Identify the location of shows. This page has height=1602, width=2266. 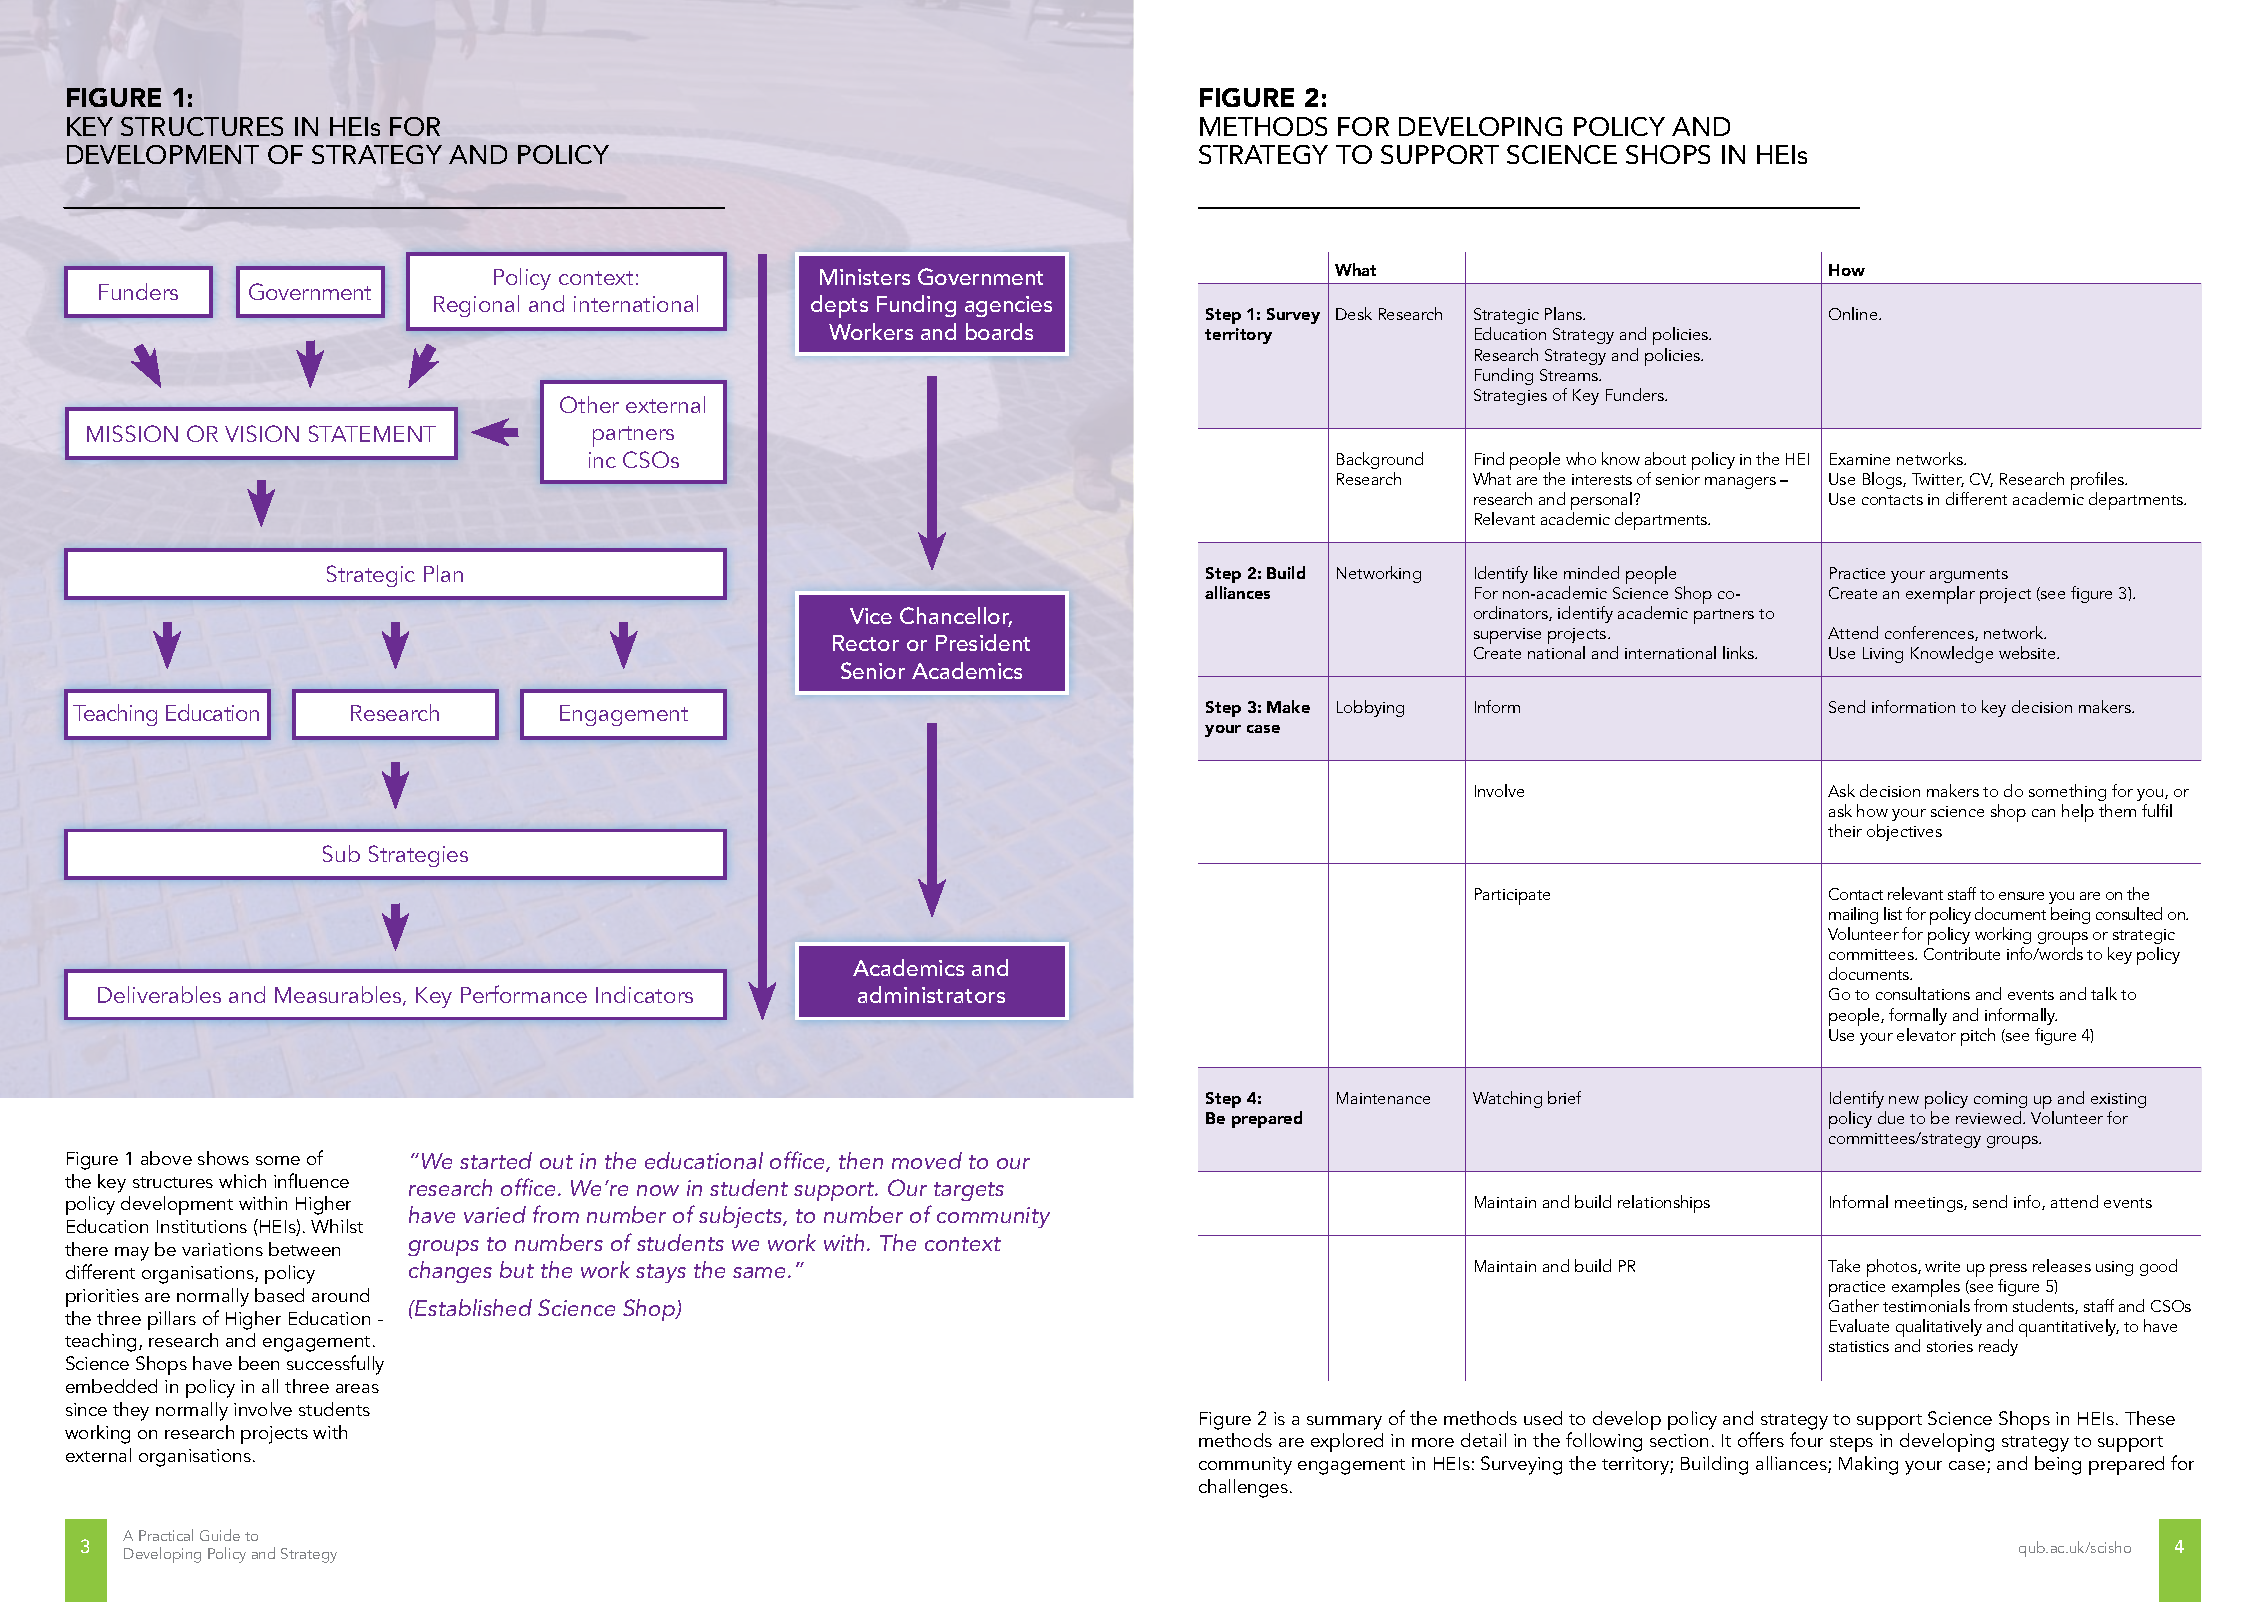
(223, 1158).
